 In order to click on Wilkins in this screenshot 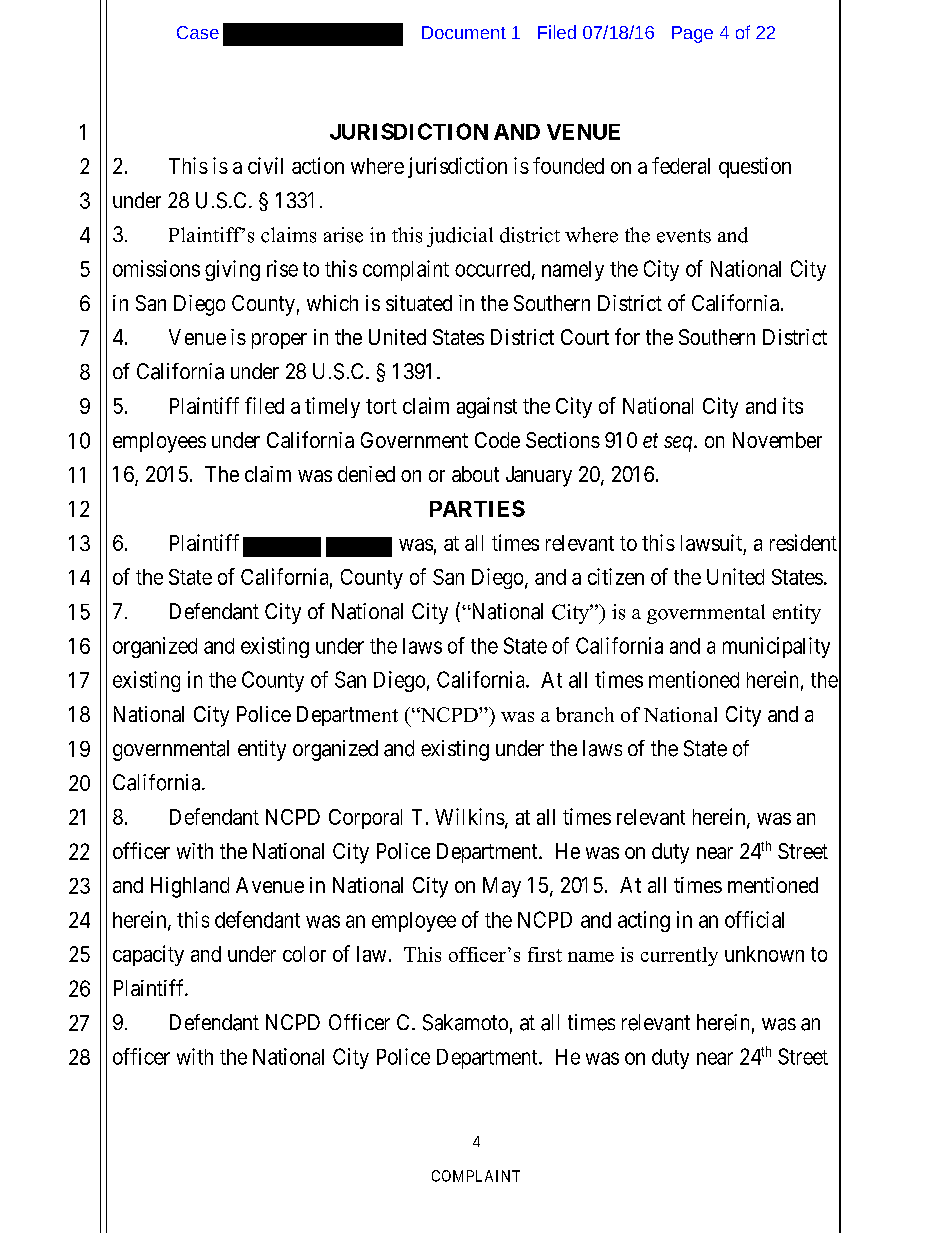, I will do `click(470, 816)`.
